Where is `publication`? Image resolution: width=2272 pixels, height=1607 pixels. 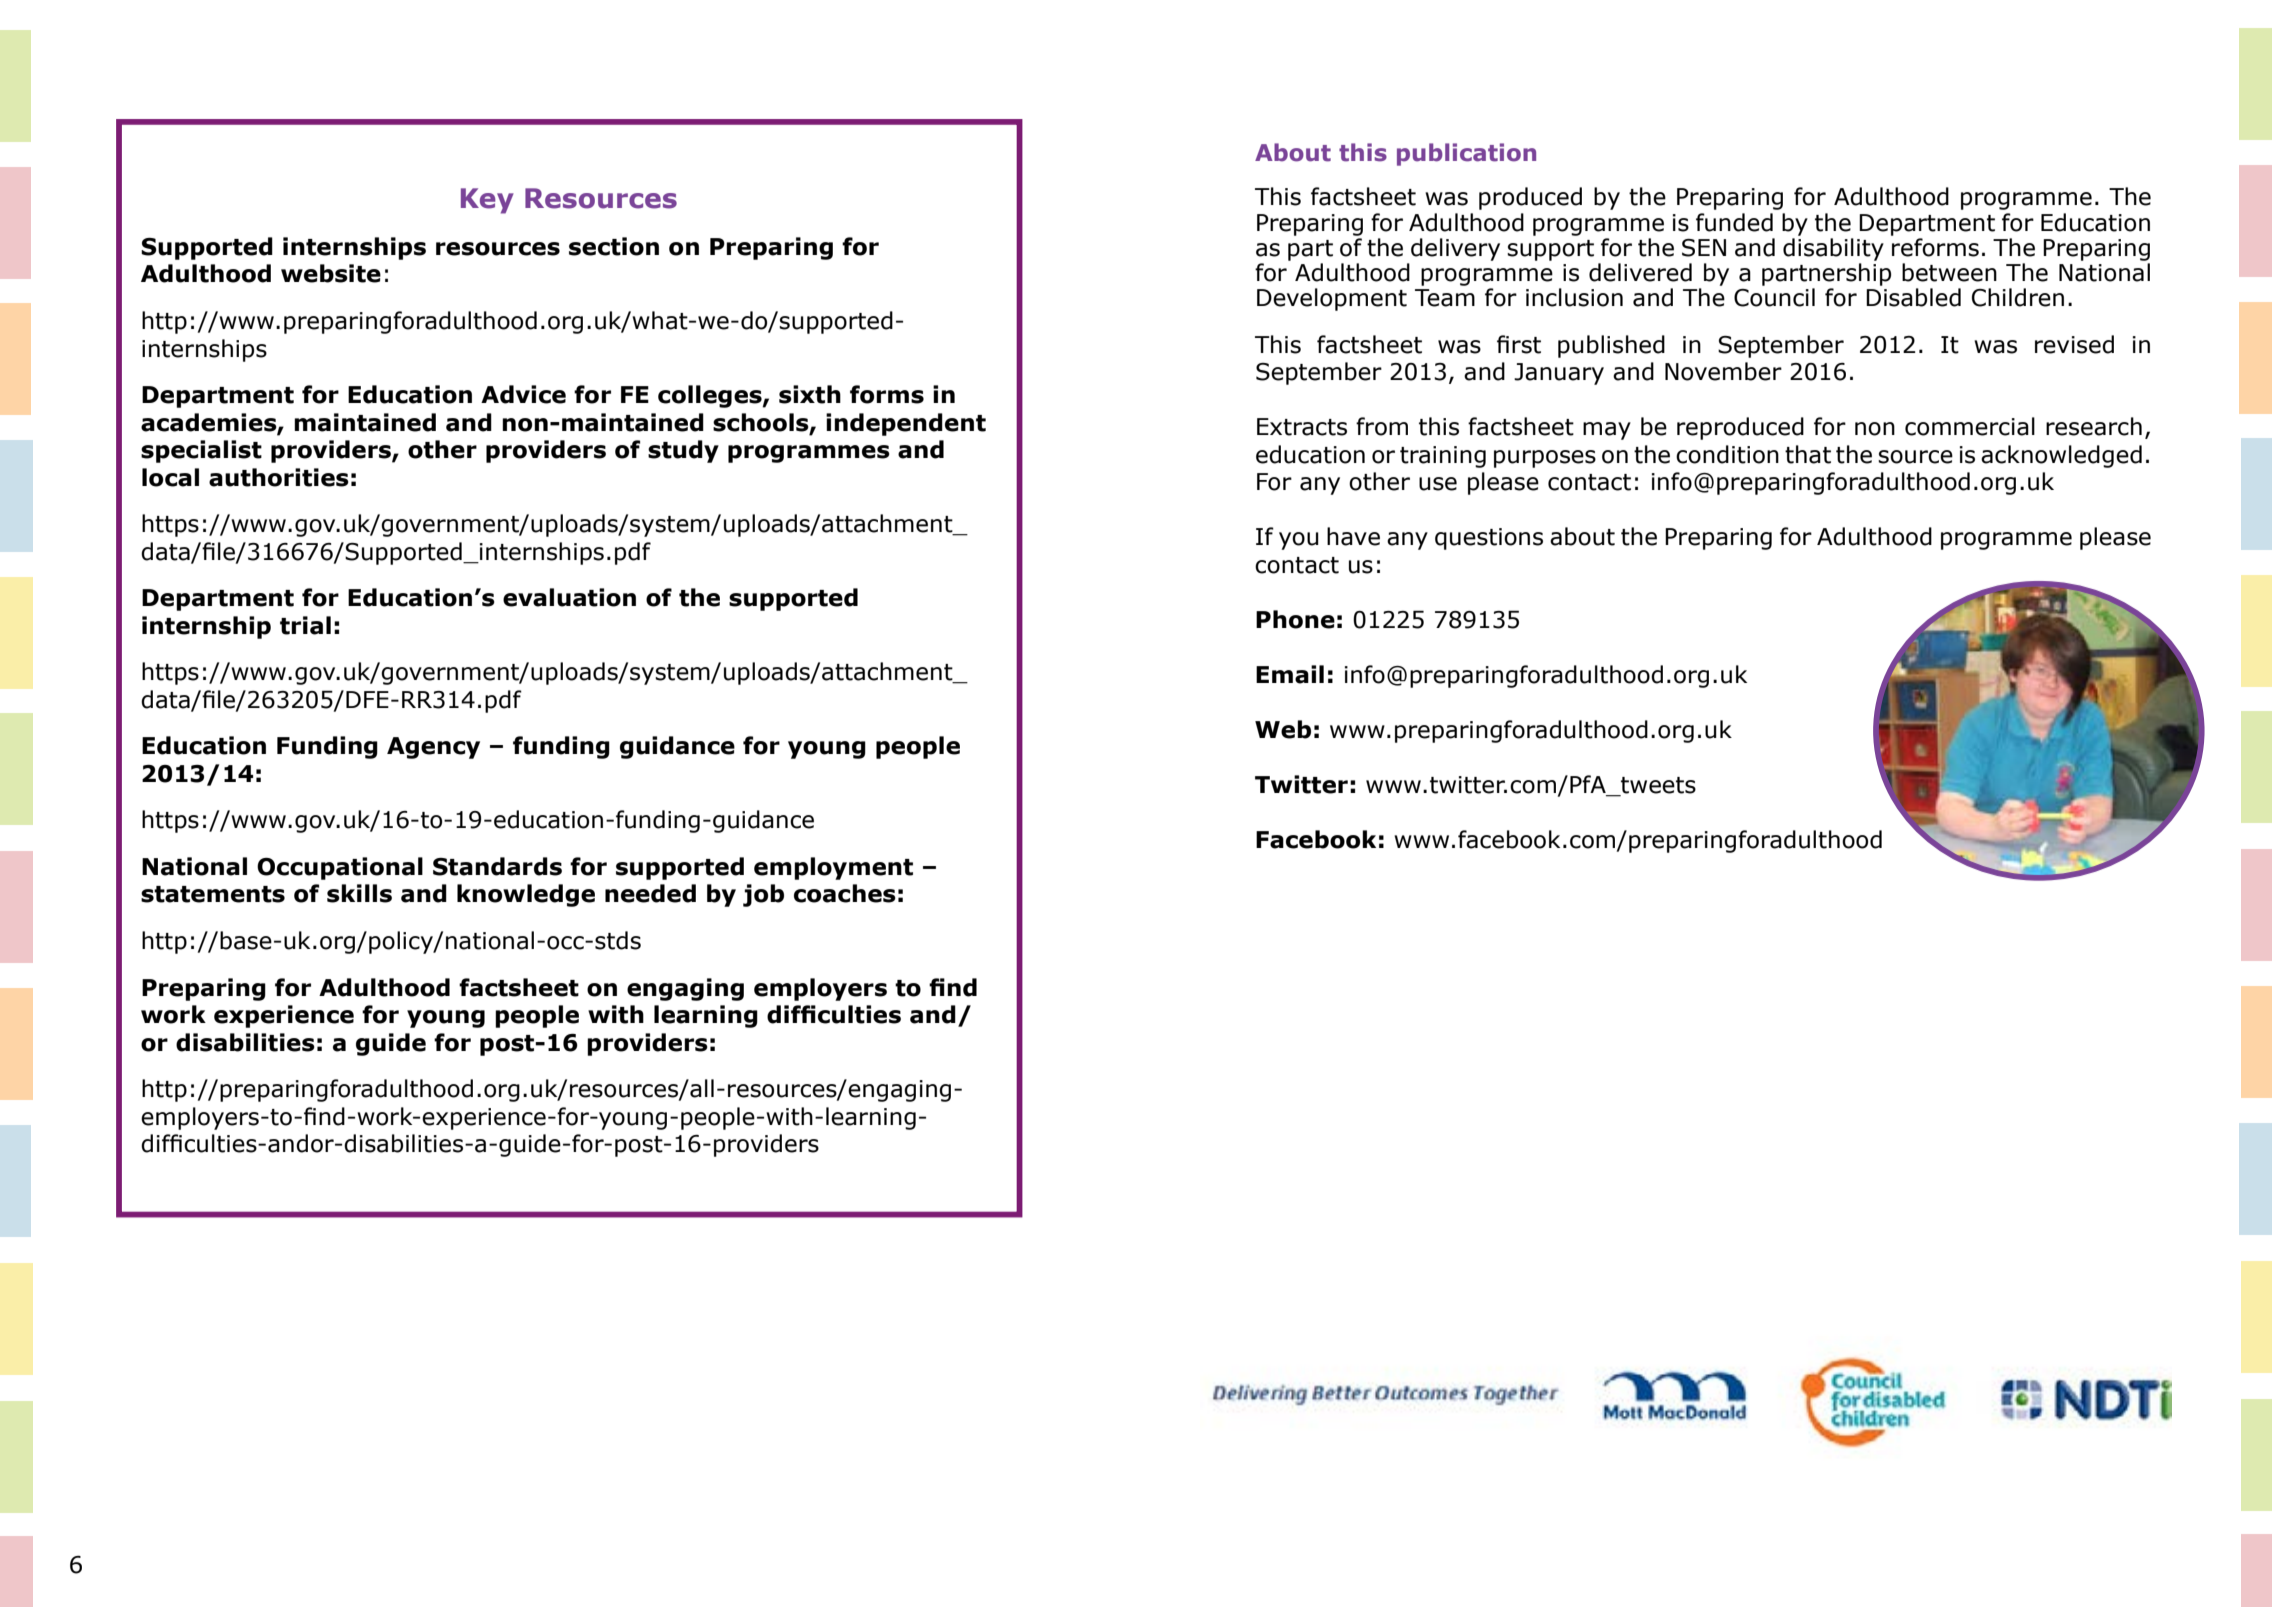
publication is located at coordinates (1466, 154).
